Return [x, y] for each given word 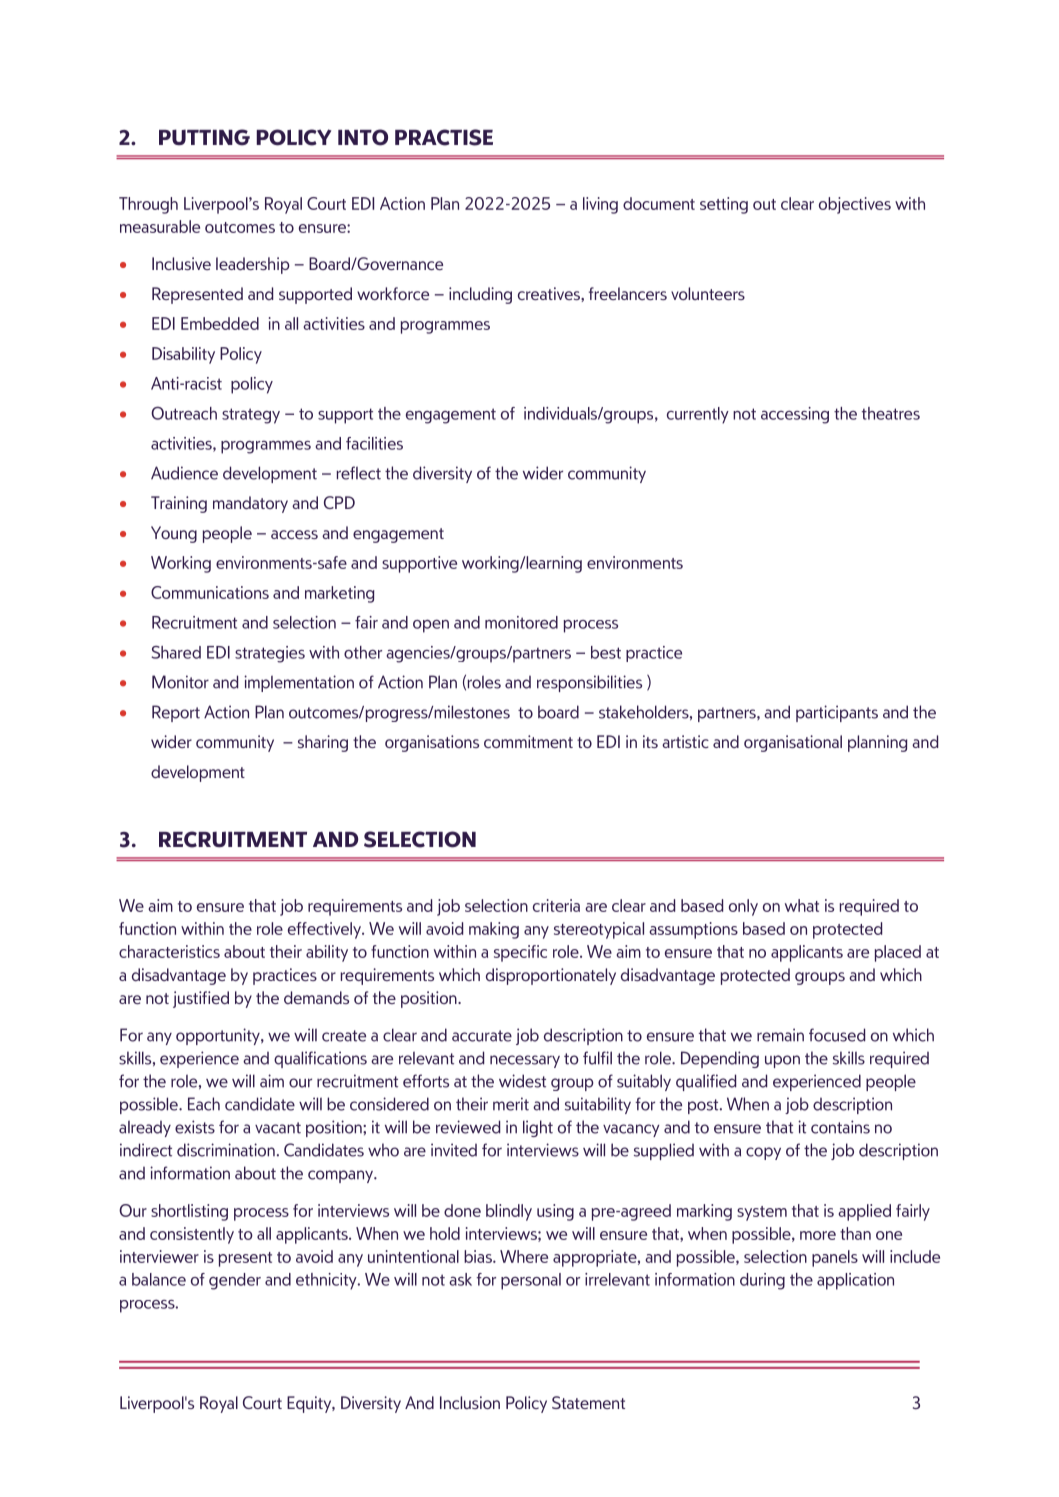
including [480, 295]
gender [235, 1281]
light [538, 1128]
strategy [251, 416]
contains [840, 1127]
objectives [855, 205]
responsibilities [589, 683]
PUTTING [204, 137]
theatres [891, 413]
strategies [270, 654]
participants [837, 713]
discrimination [226, 1150]
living [600, 205]
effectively [325, 930]
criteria [556, 905]
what [802, 905]
